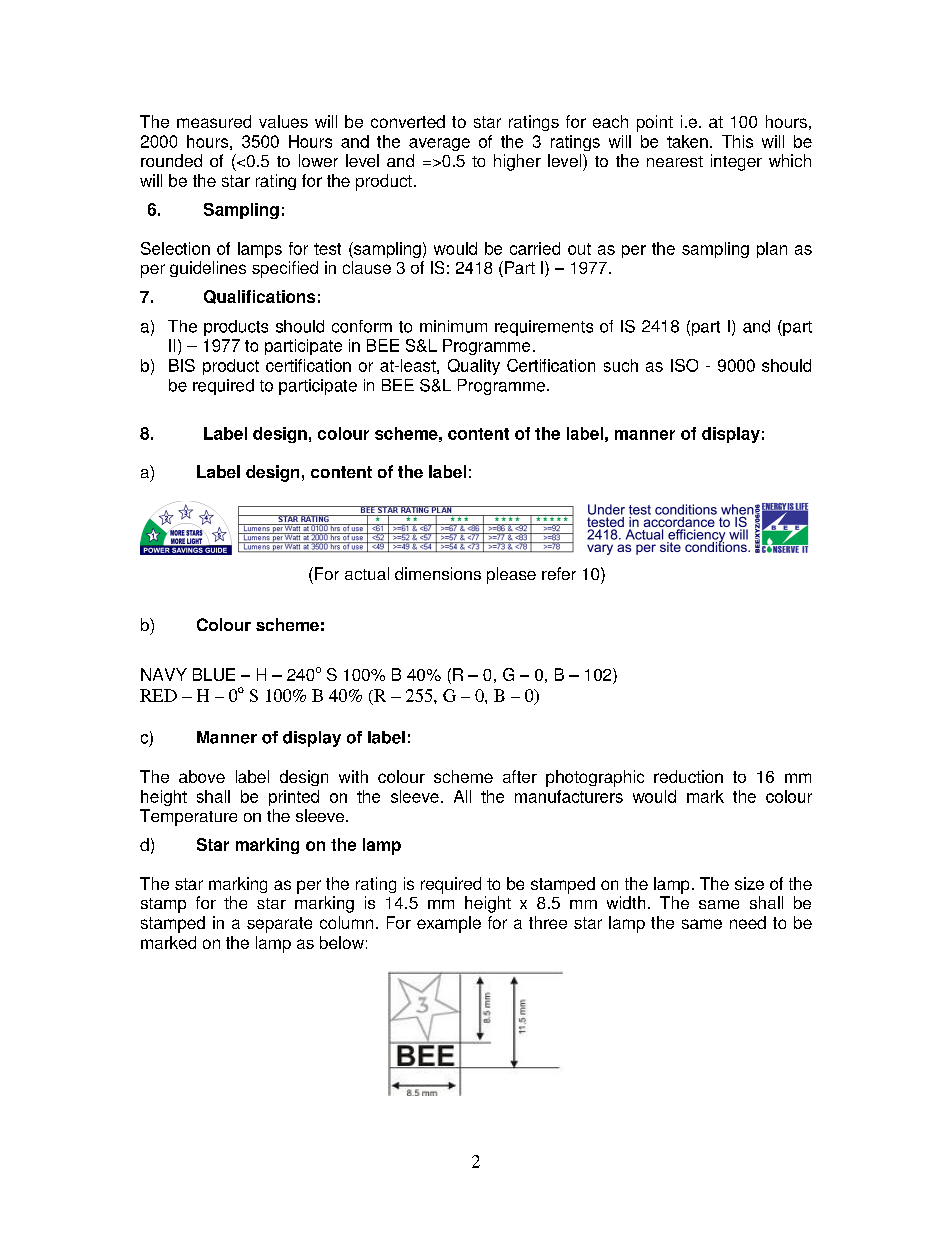 Image resolution: width=952 pixels, height=1233 pixels. Describe the element at coordinates (737, 141) in the screenshot. I see `This` at that location.
